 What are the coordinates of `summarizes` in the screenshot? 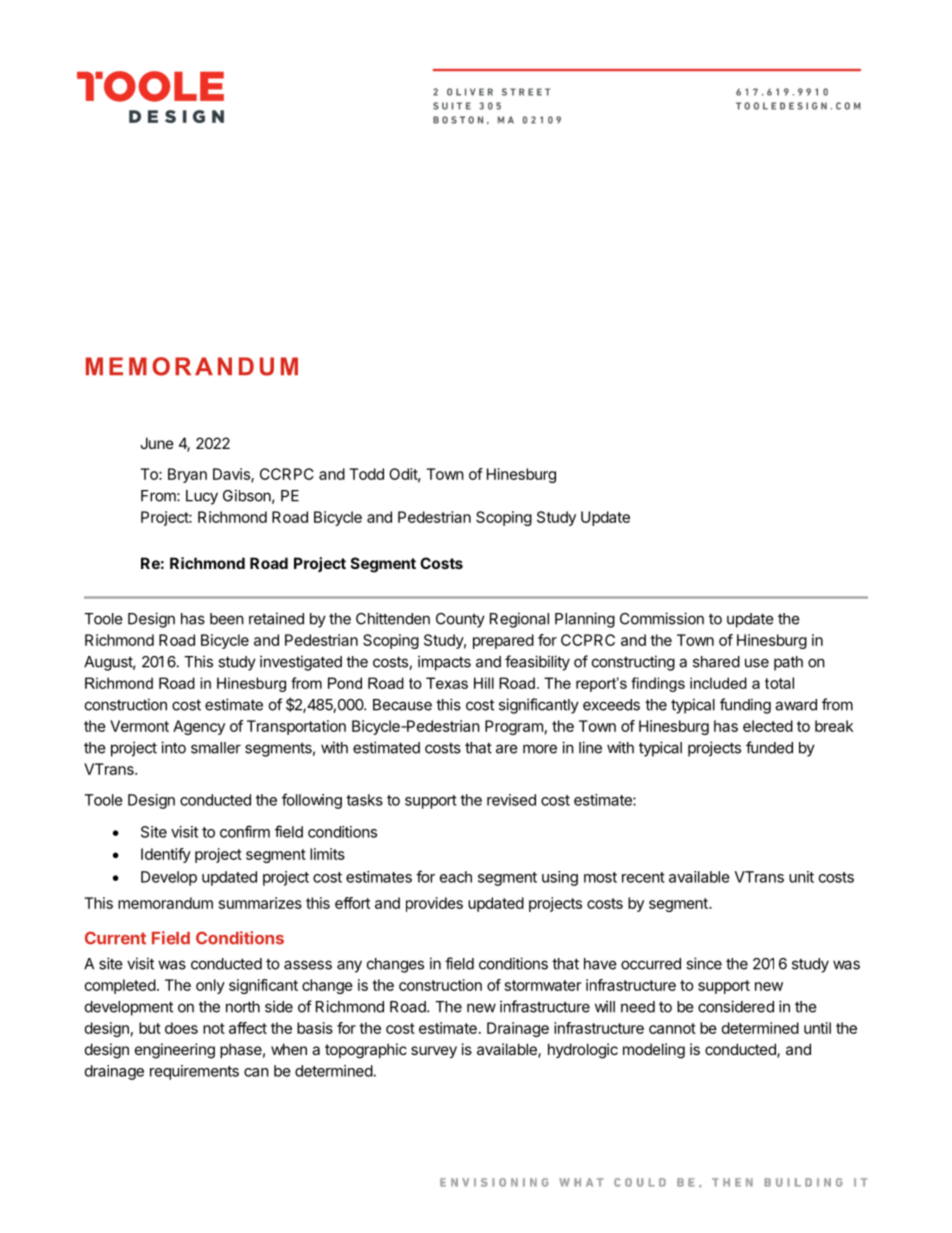 It's located at (260, 903).
